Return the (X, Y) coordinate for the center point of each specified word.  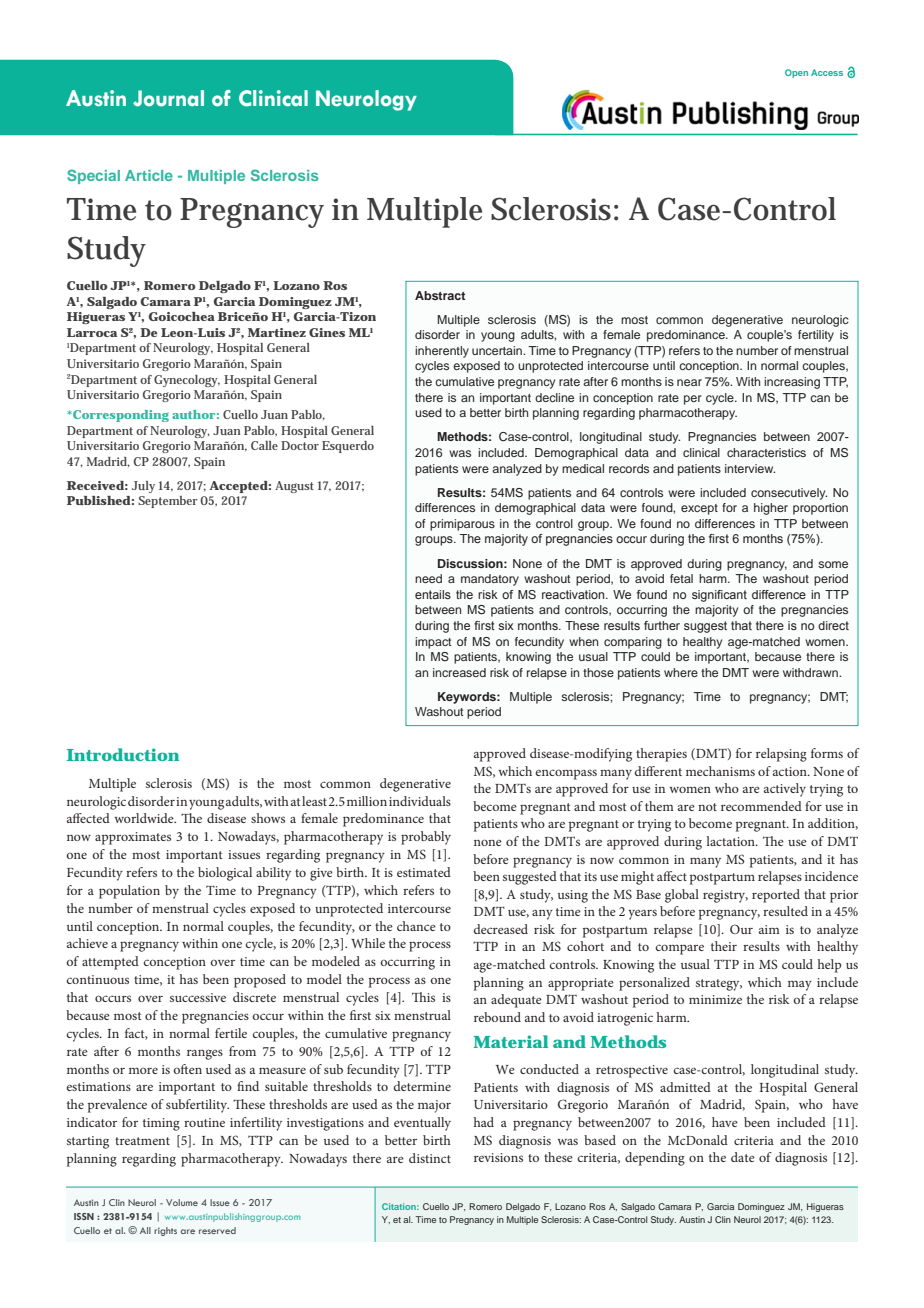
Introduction (123, 754)
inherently (442, 352)
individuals (420, 801)
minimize (715, 999)
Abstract (440, 295)
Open (796, 73)
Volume (182, 1202)
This (423, 997)
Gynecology (187, 381)
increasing (792, 383)
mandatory (490, 580)
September (167, 502)
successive (198, 997)
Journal (168, 98)
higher (771, 509)
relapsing (781, 755)
